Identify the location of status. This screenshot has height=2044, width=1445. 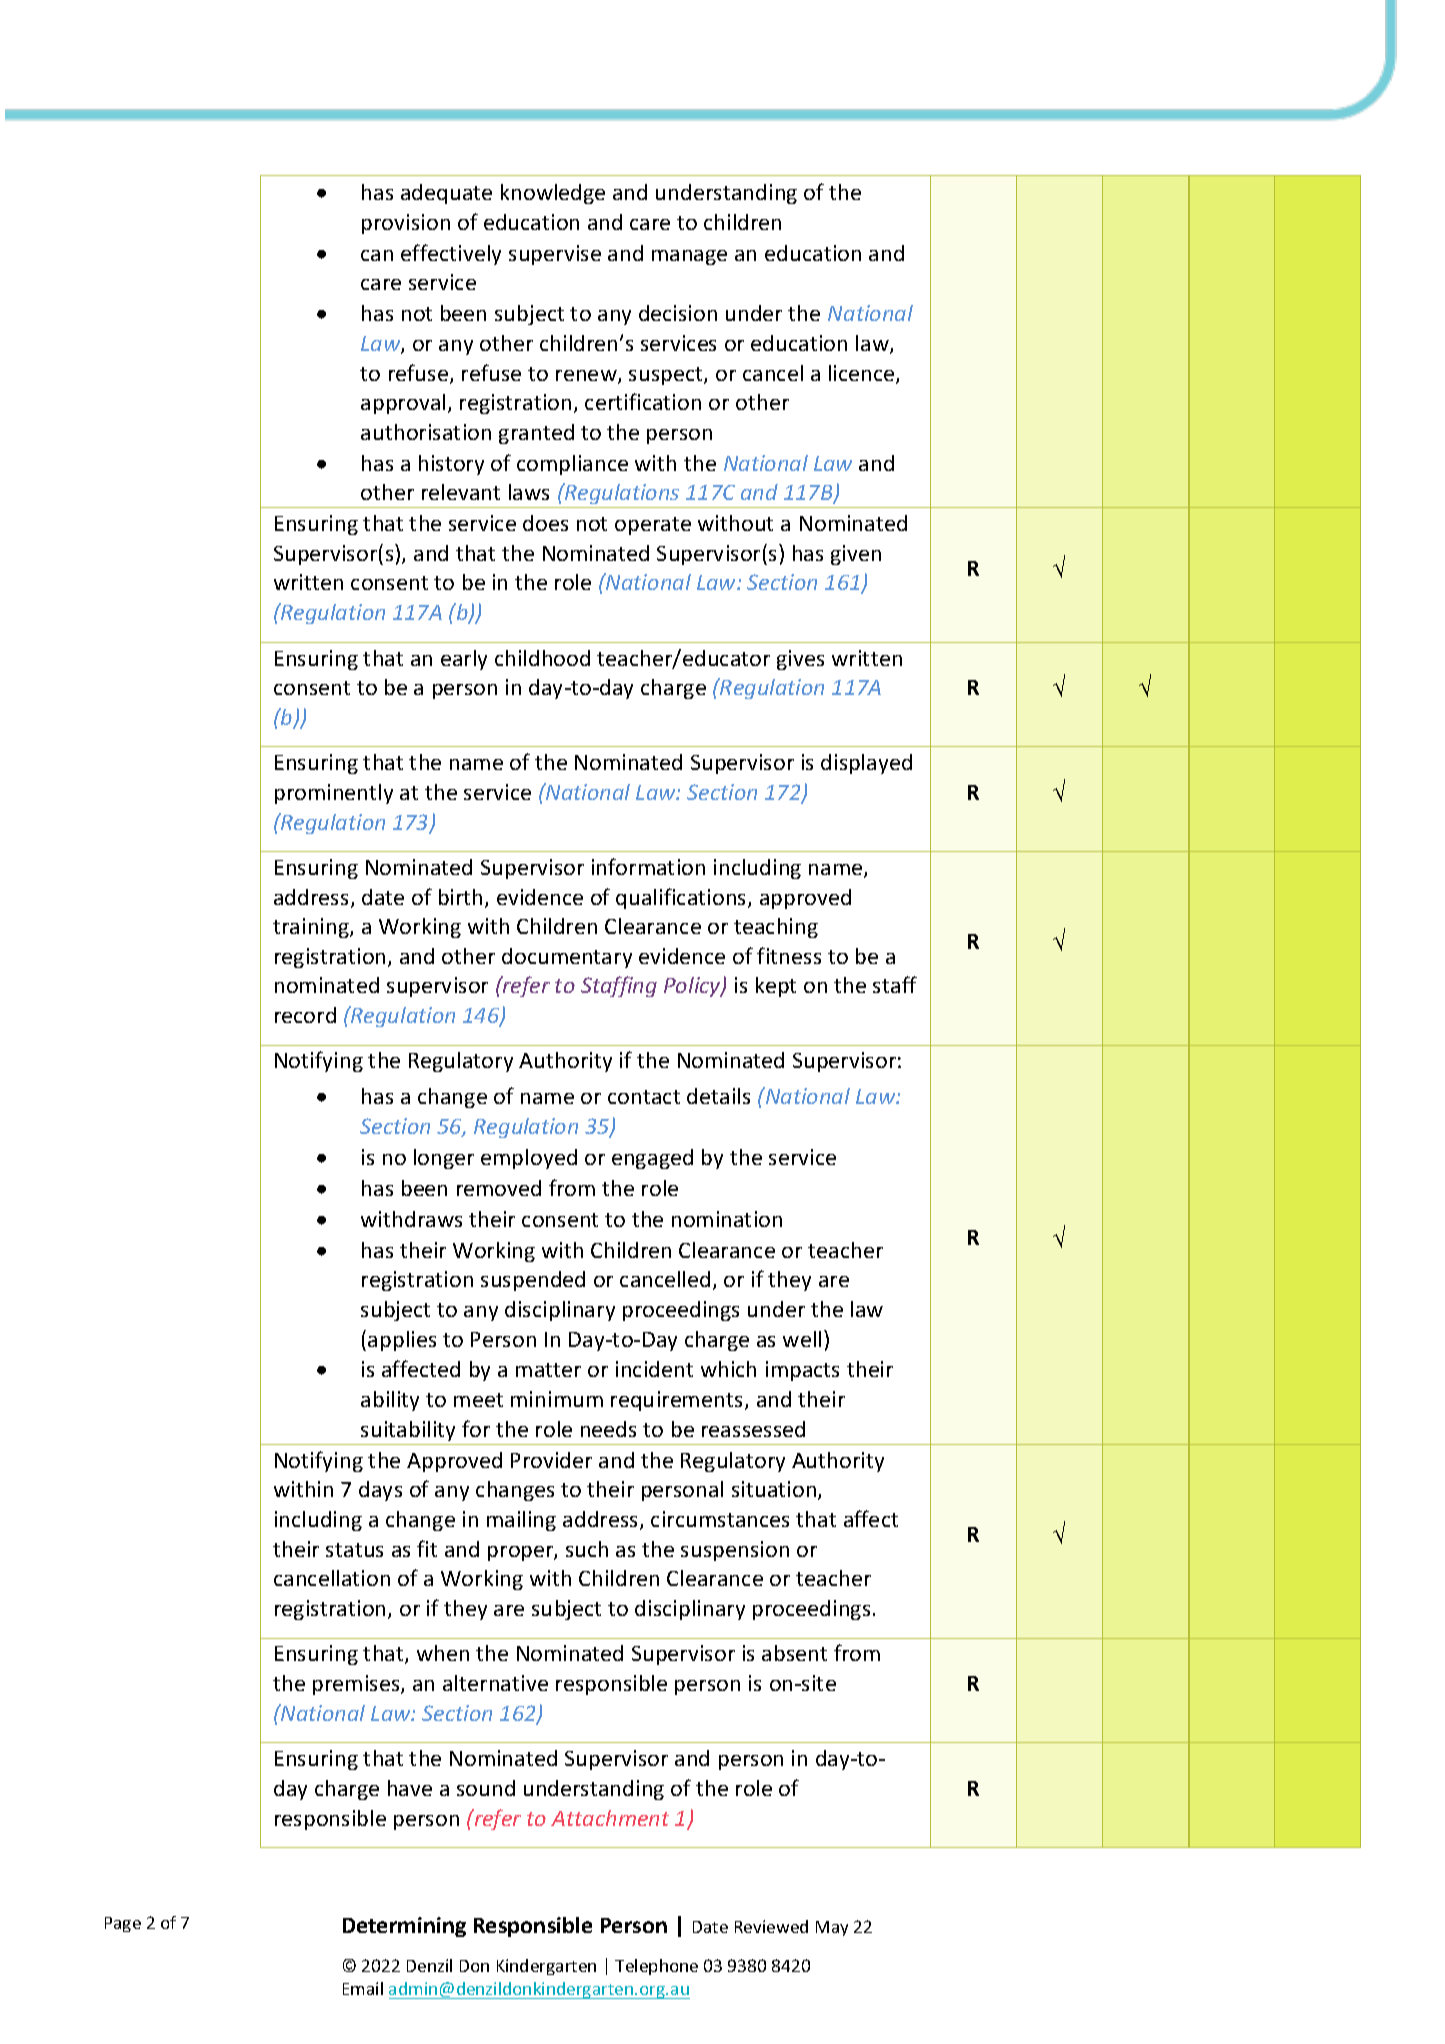
(354, 1550).
